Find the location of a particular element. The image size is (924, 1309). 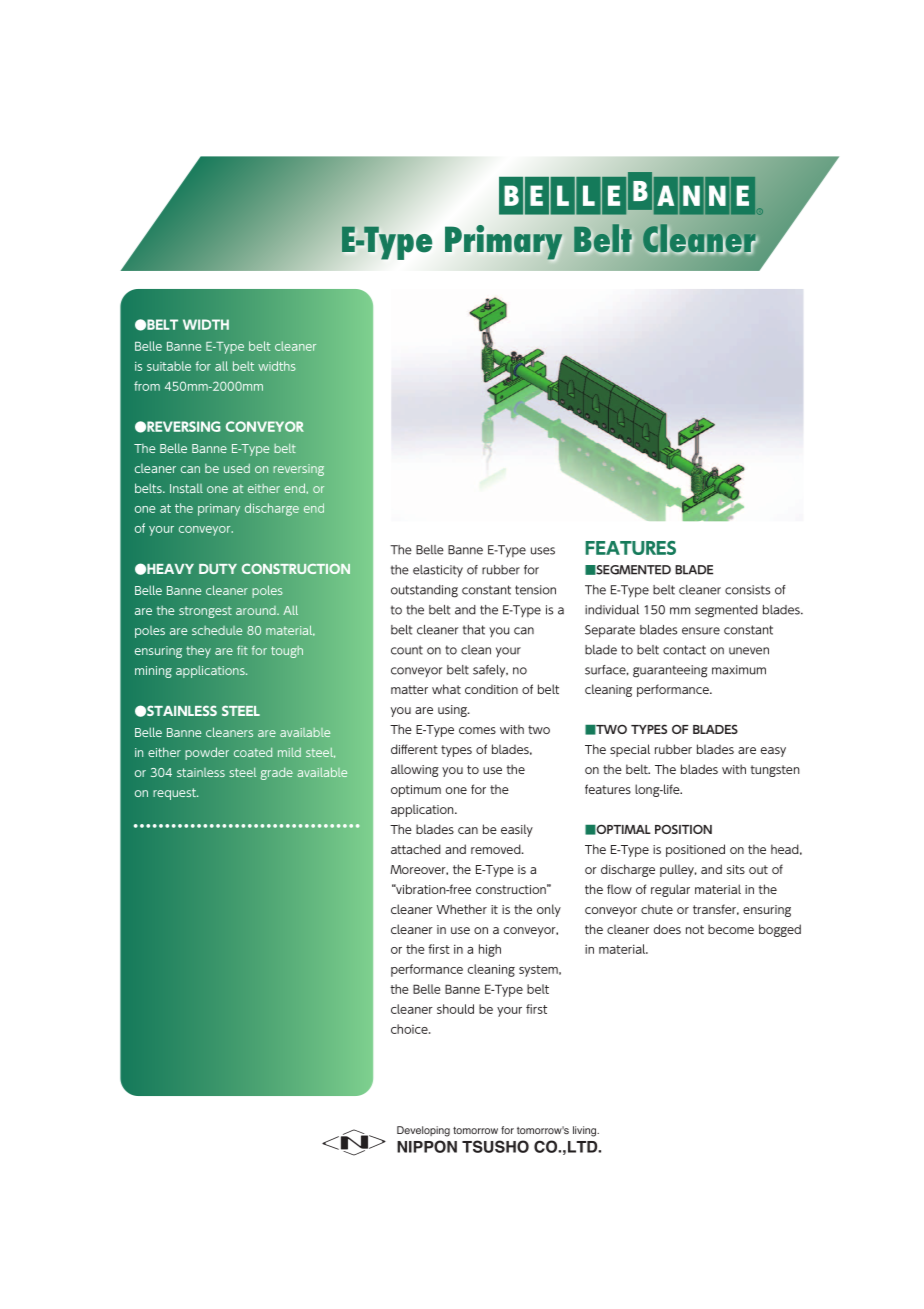

what is located at coordinates (446, 689).
